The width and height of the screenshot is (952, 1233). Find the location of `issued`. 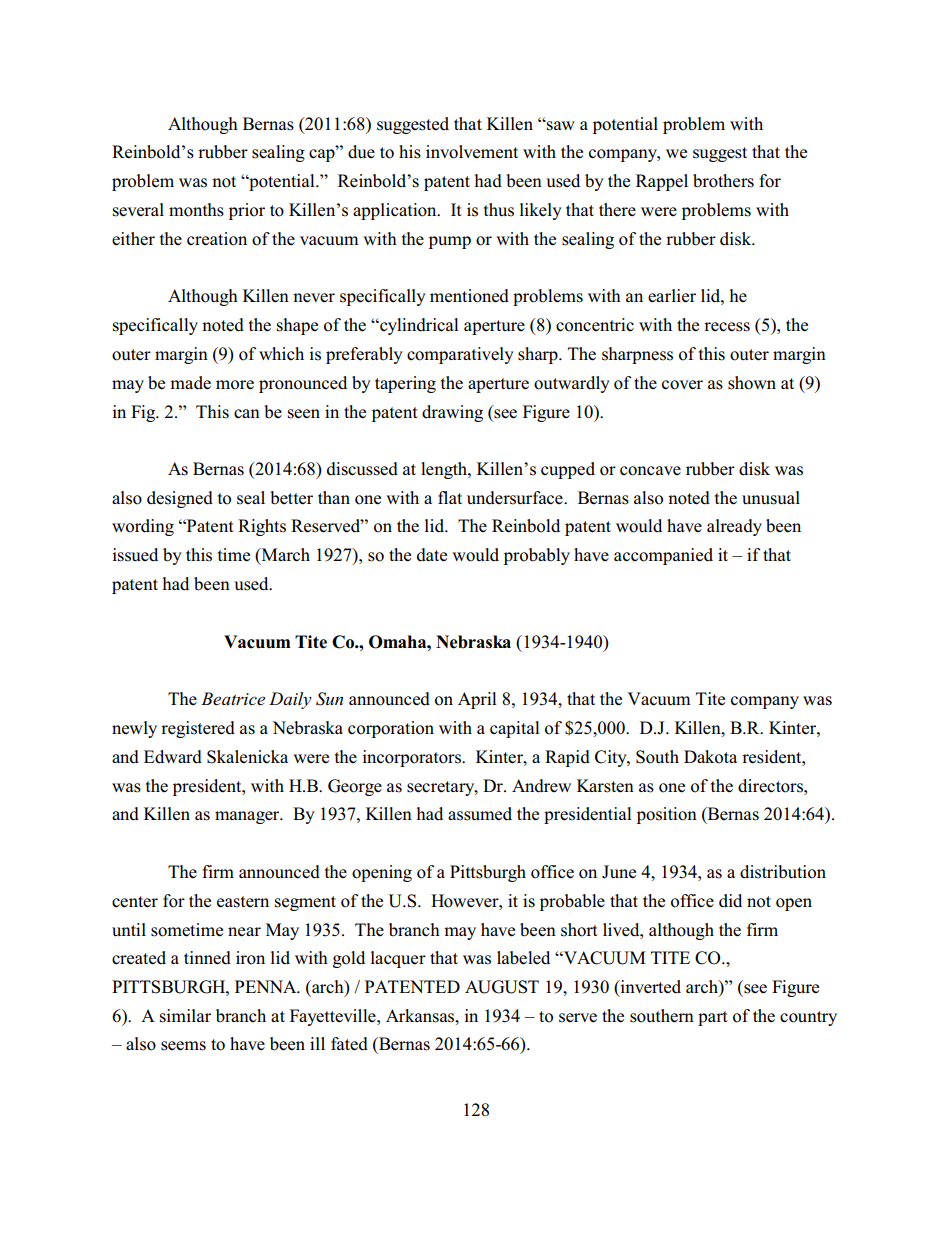

issued is located at coordinates (135, 555).
